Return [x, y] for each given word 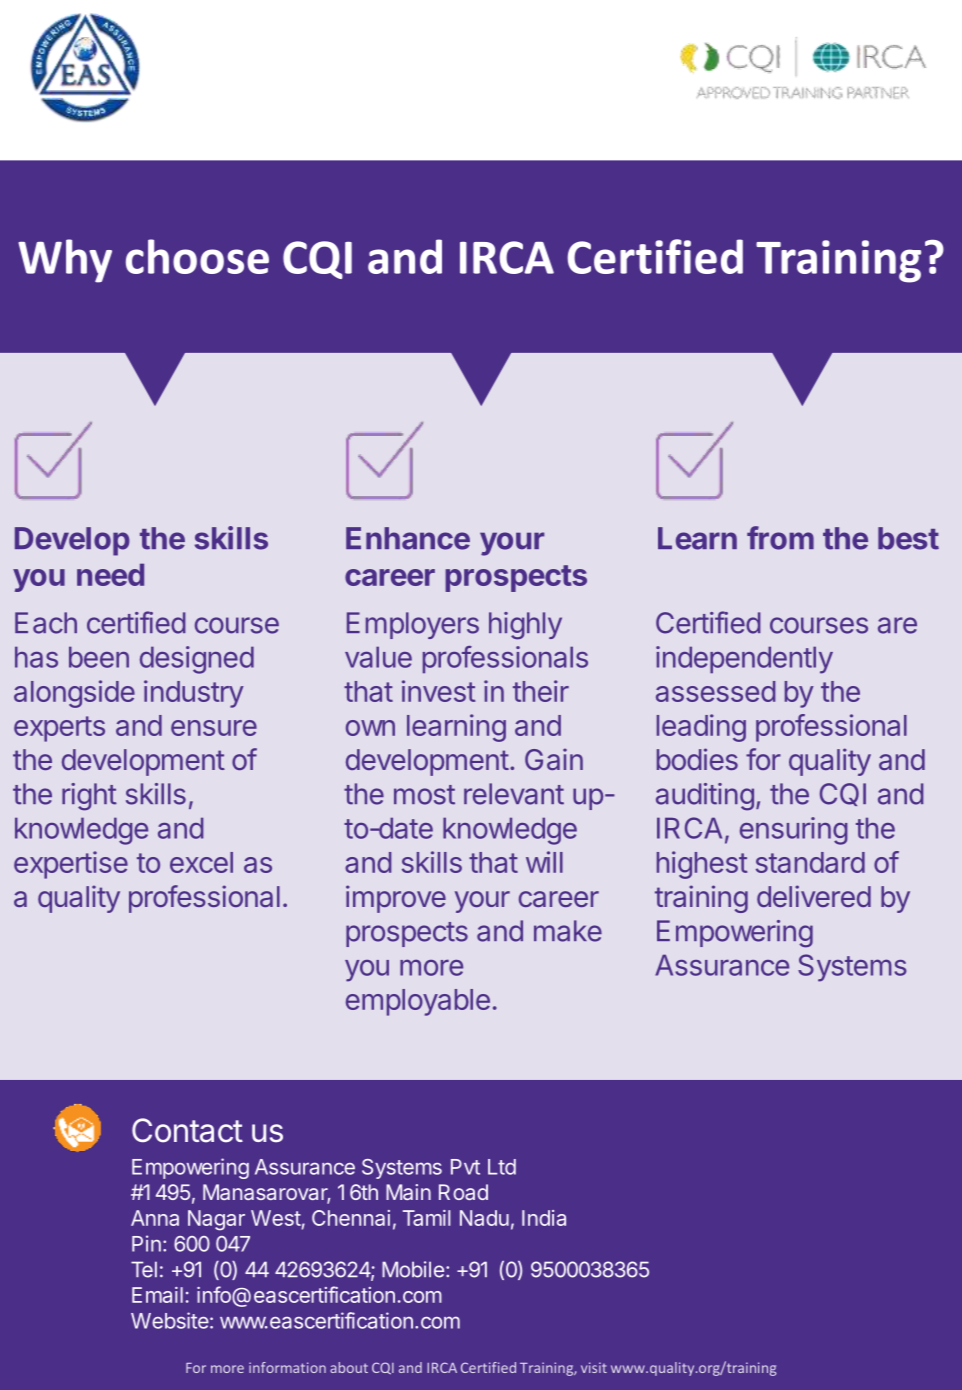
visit [594, 1367]
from [780, 538]
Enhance [408, 538]
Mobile [413, 1269]
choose [197, 256]
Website [170, 1320]
